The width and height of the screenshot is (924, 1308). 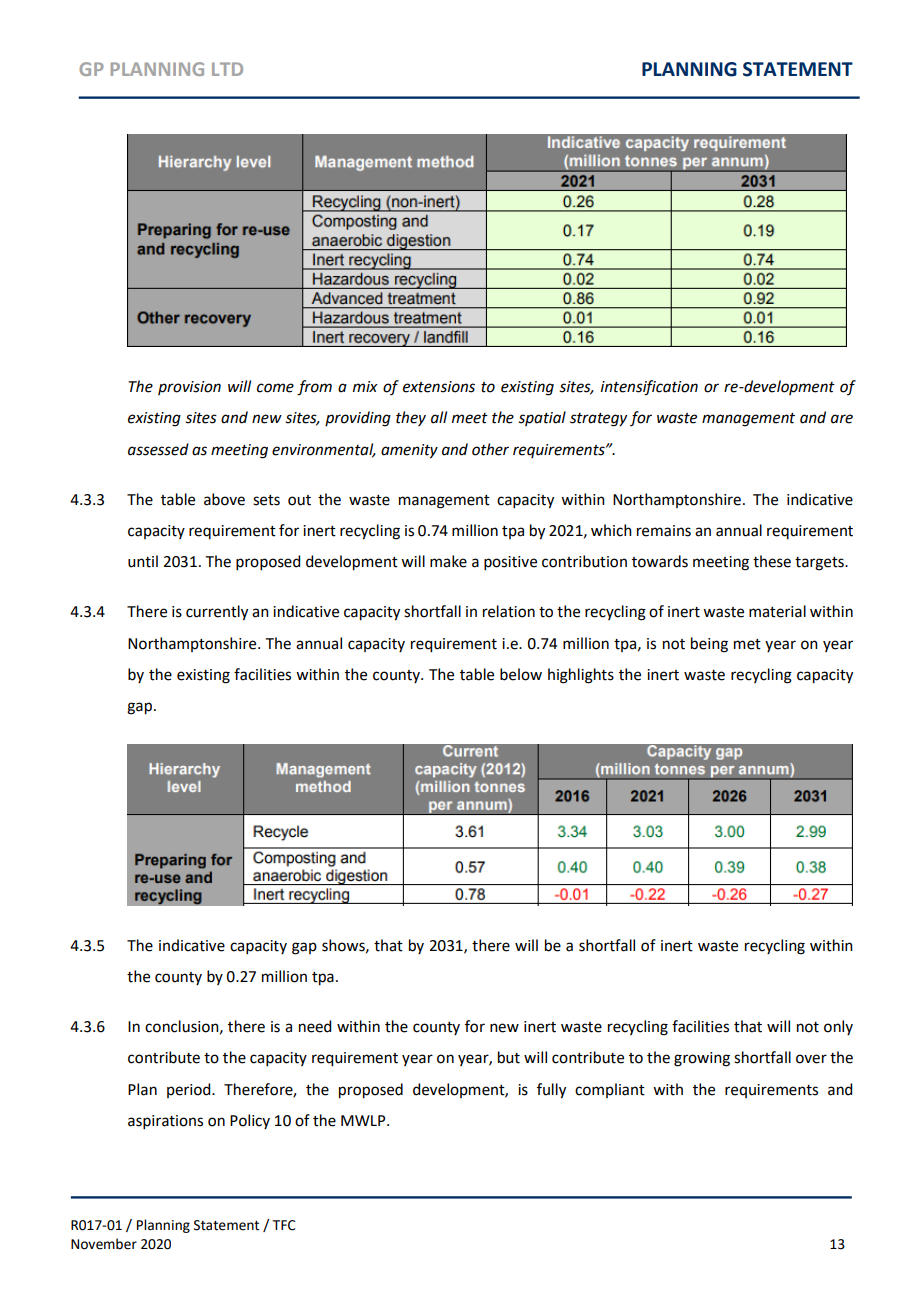 What do you see at coordinates (702, 1059) in the screenshot?
I see `growing` at bounding box center [702, 1059].
